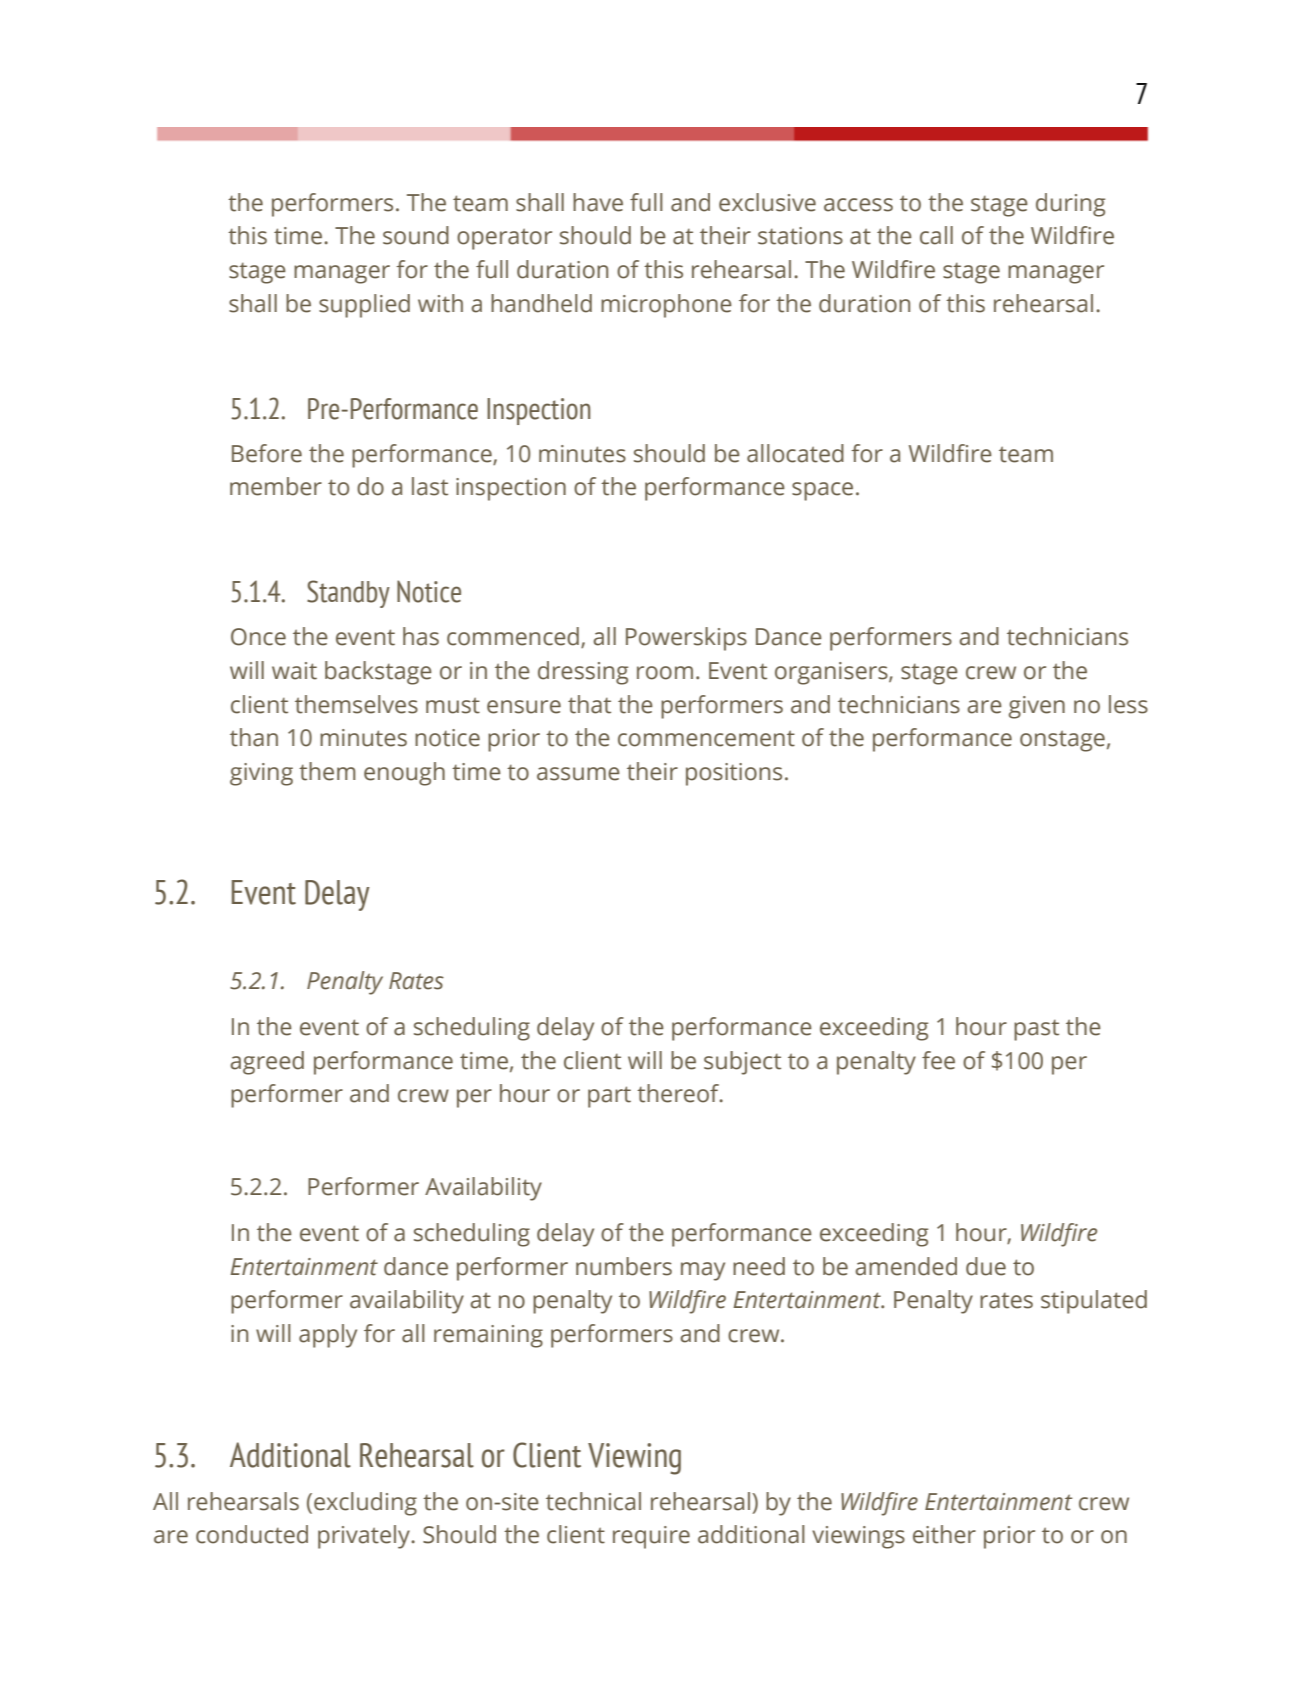 The height and width of the page is (1687, 1303). What do you see at coordinates (666, 306) in the page?
I see `microphone` at bounding box center [666, 306].
